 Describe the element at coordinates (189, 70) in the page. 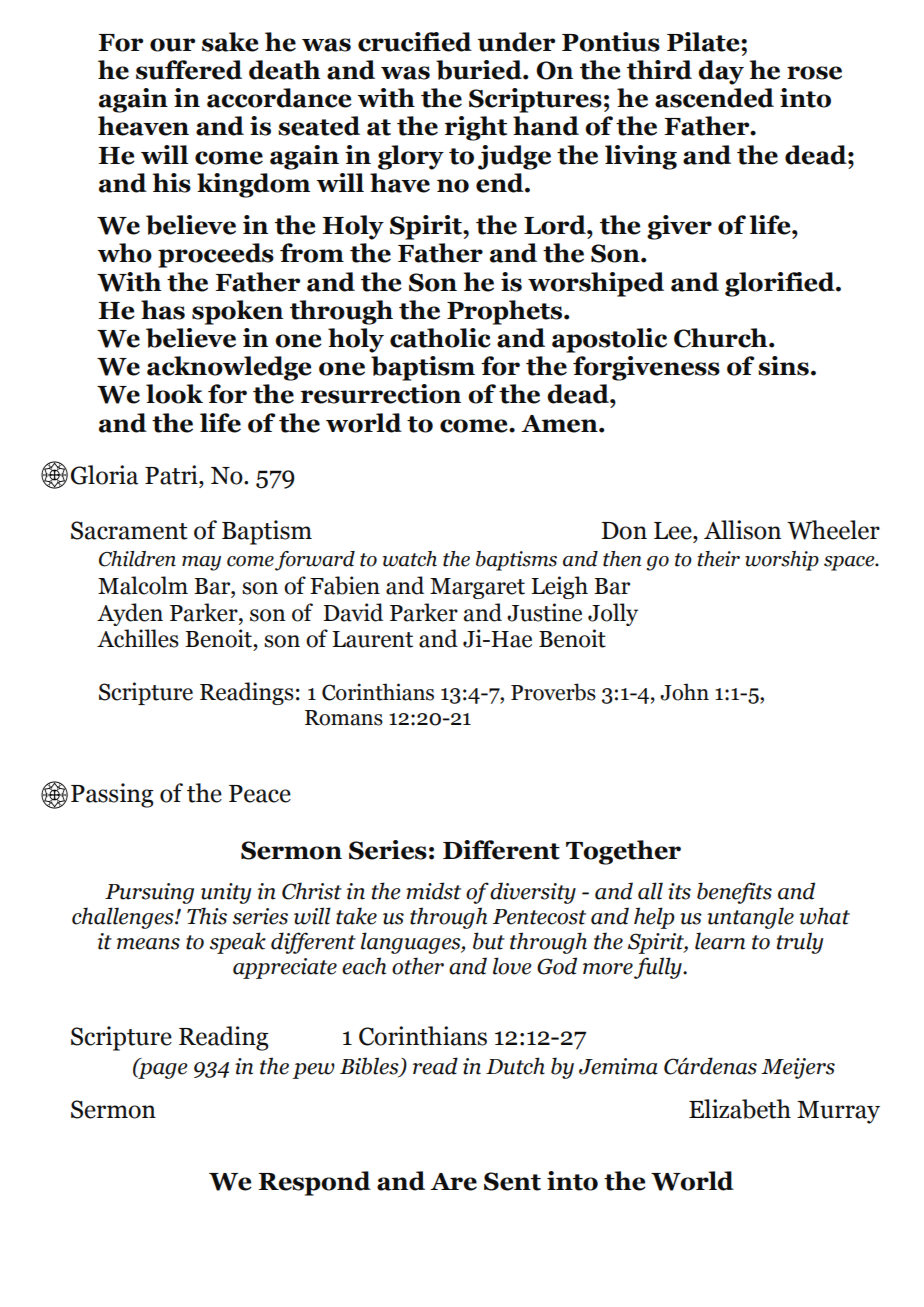

I see `suffered` at that location.
